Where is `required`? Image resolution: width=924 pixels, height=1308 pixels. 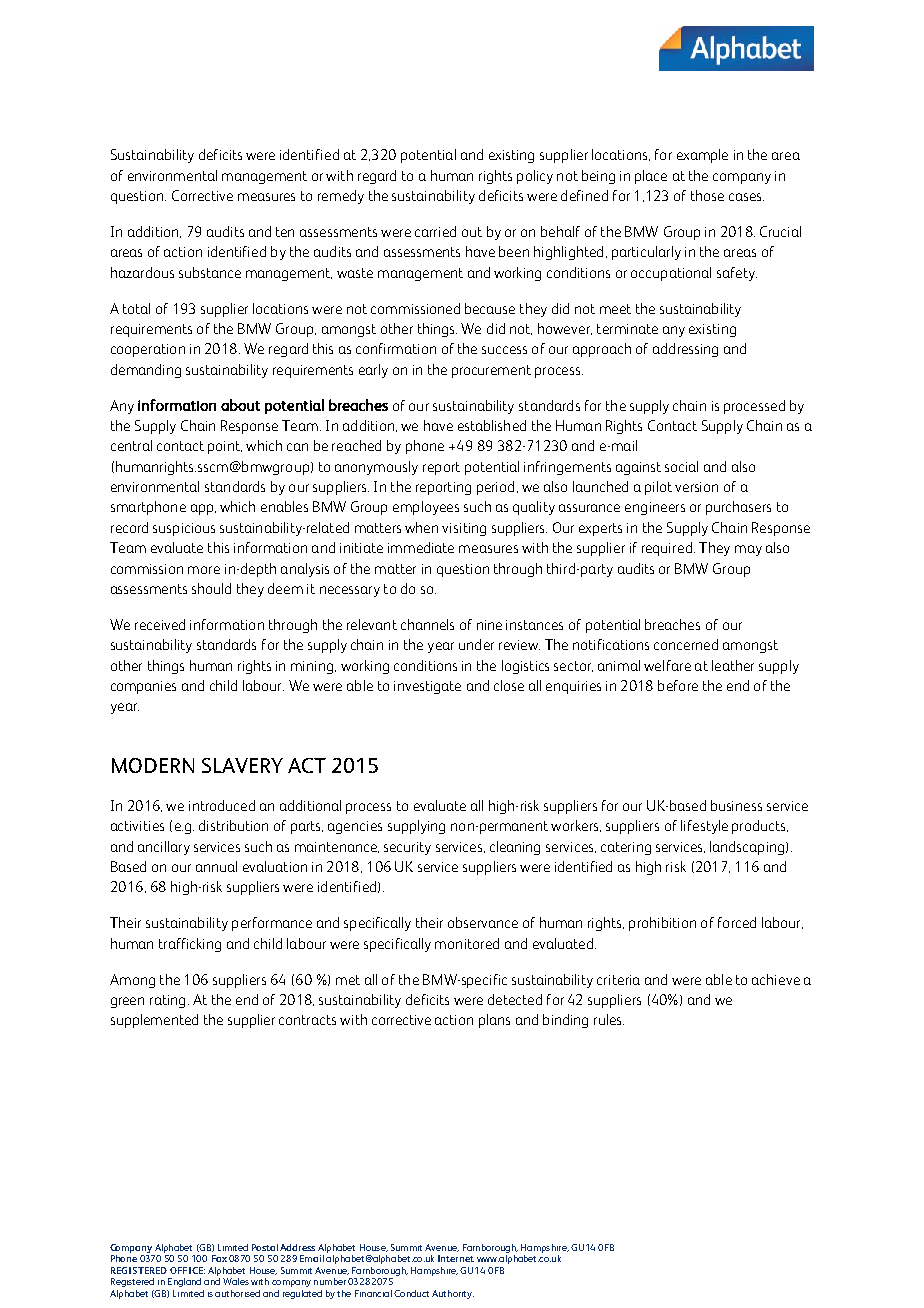
required is located at coordinates (667, 549).
